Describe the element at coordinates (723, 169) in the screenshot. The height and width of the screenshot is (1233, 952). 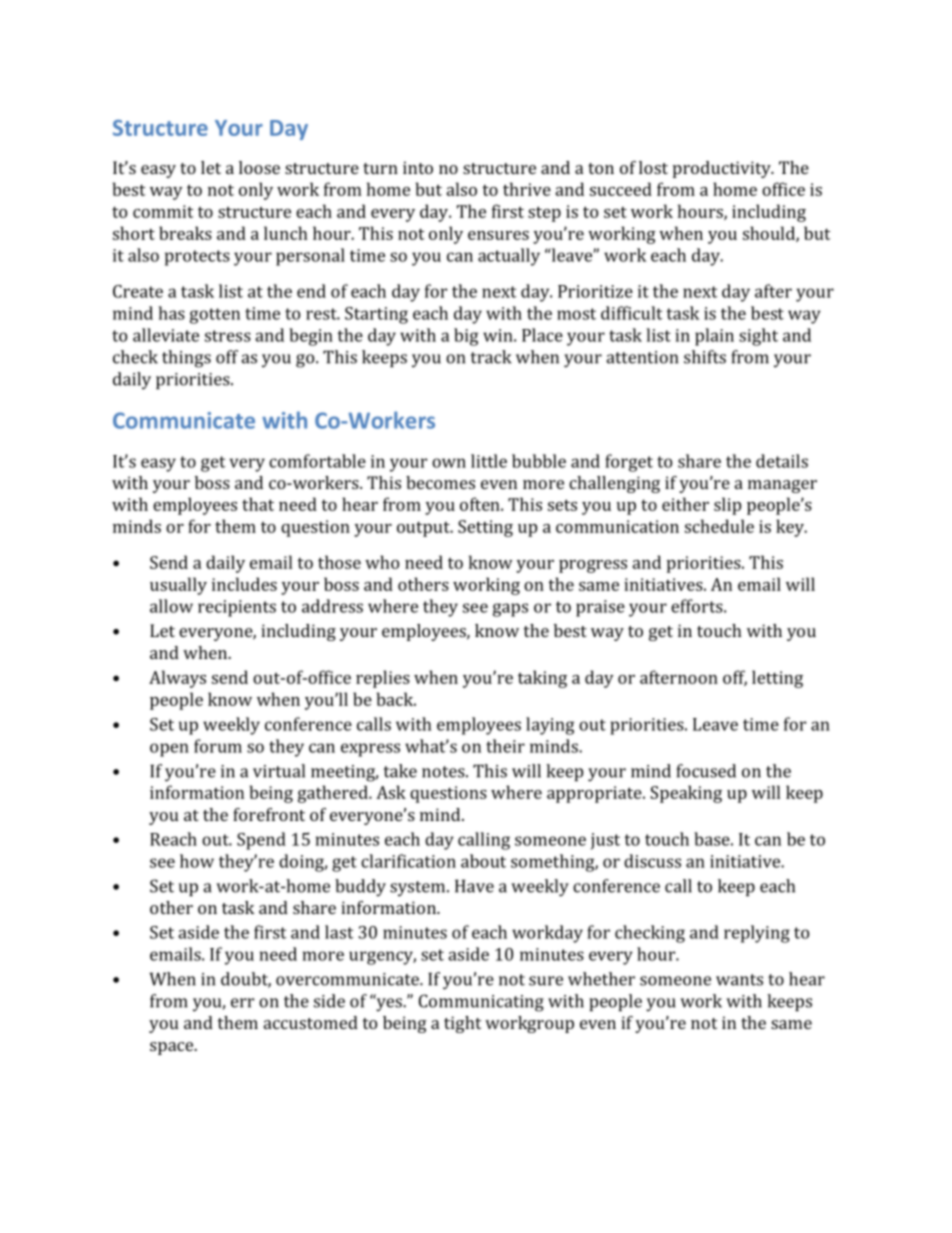
I see `productivity` at that location.
